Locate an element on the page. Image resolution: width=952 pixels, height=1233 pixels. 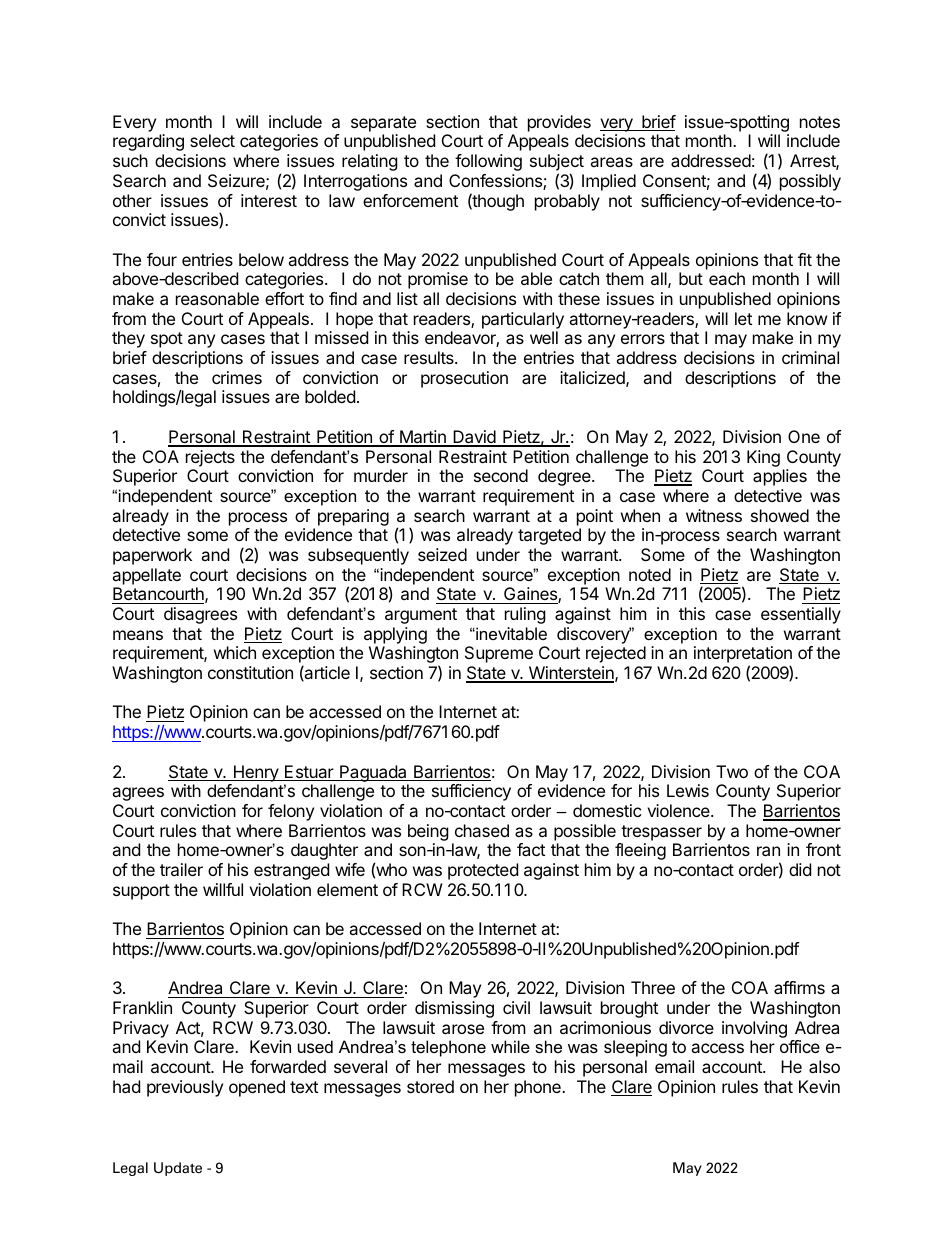
second is located at coordinates (501, 475).
